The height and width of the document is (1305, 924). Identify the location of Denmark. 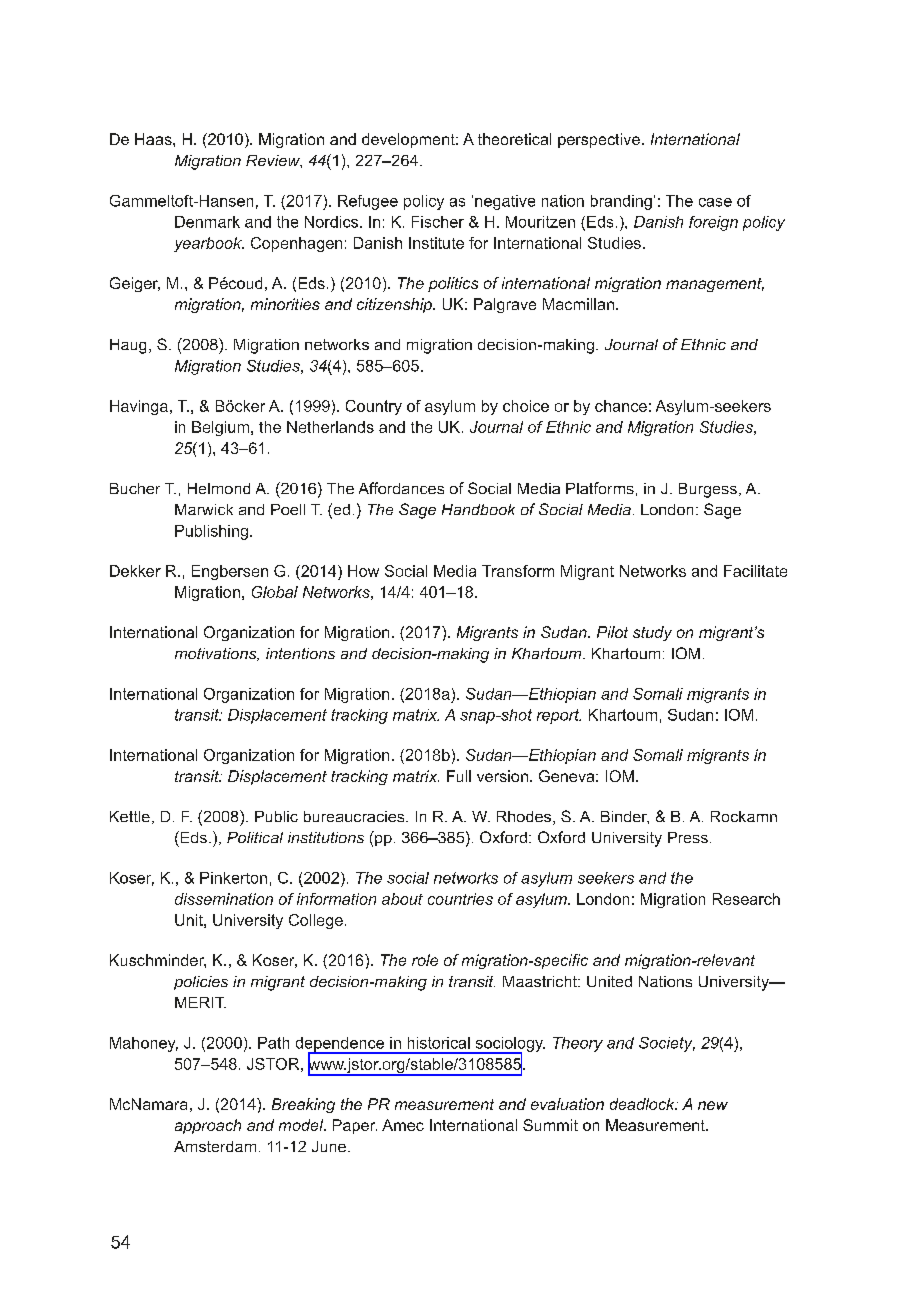
(207, 222).
